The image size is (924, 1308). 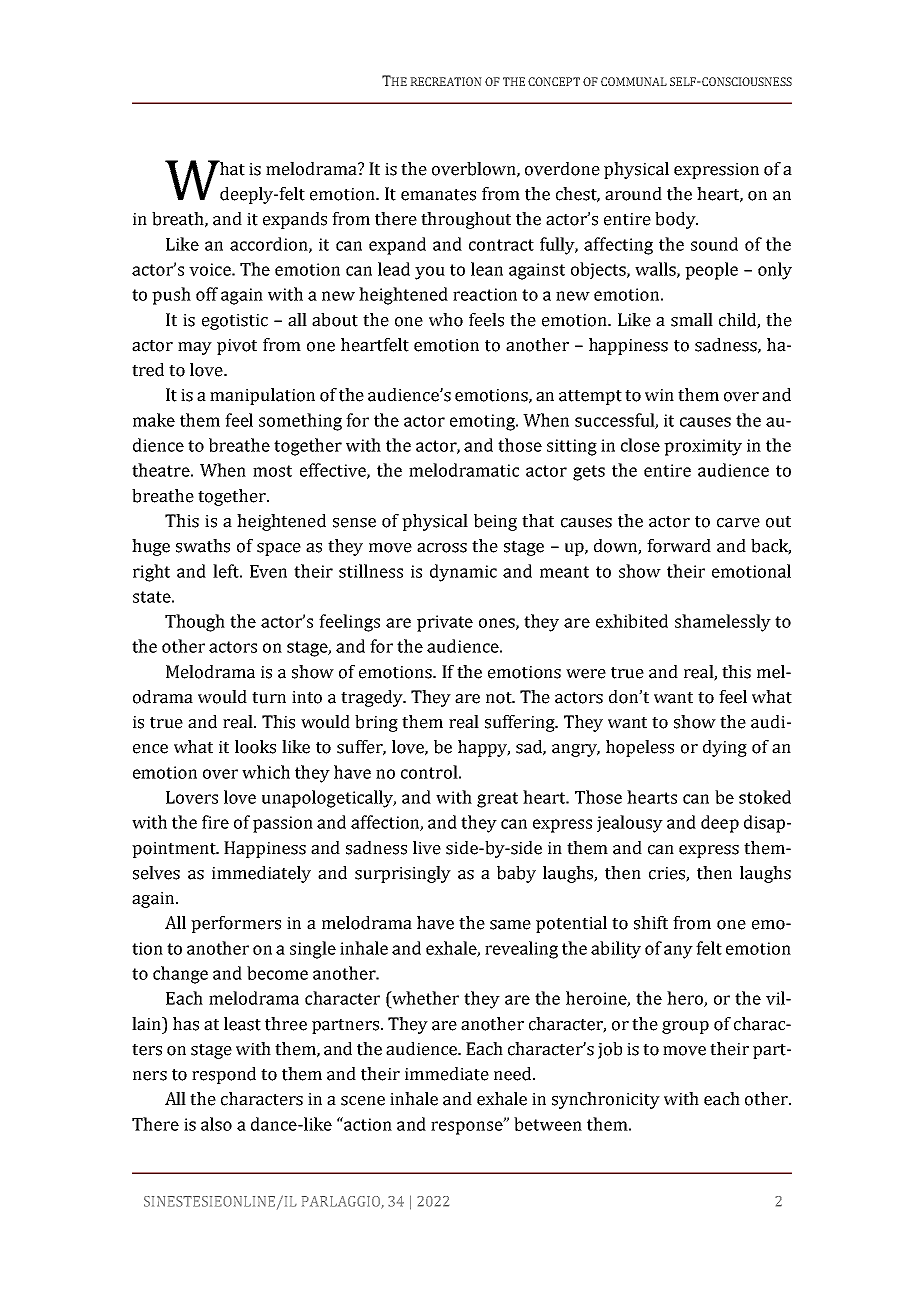 I want to click on shamelessly, so click(x=723, y=623).
